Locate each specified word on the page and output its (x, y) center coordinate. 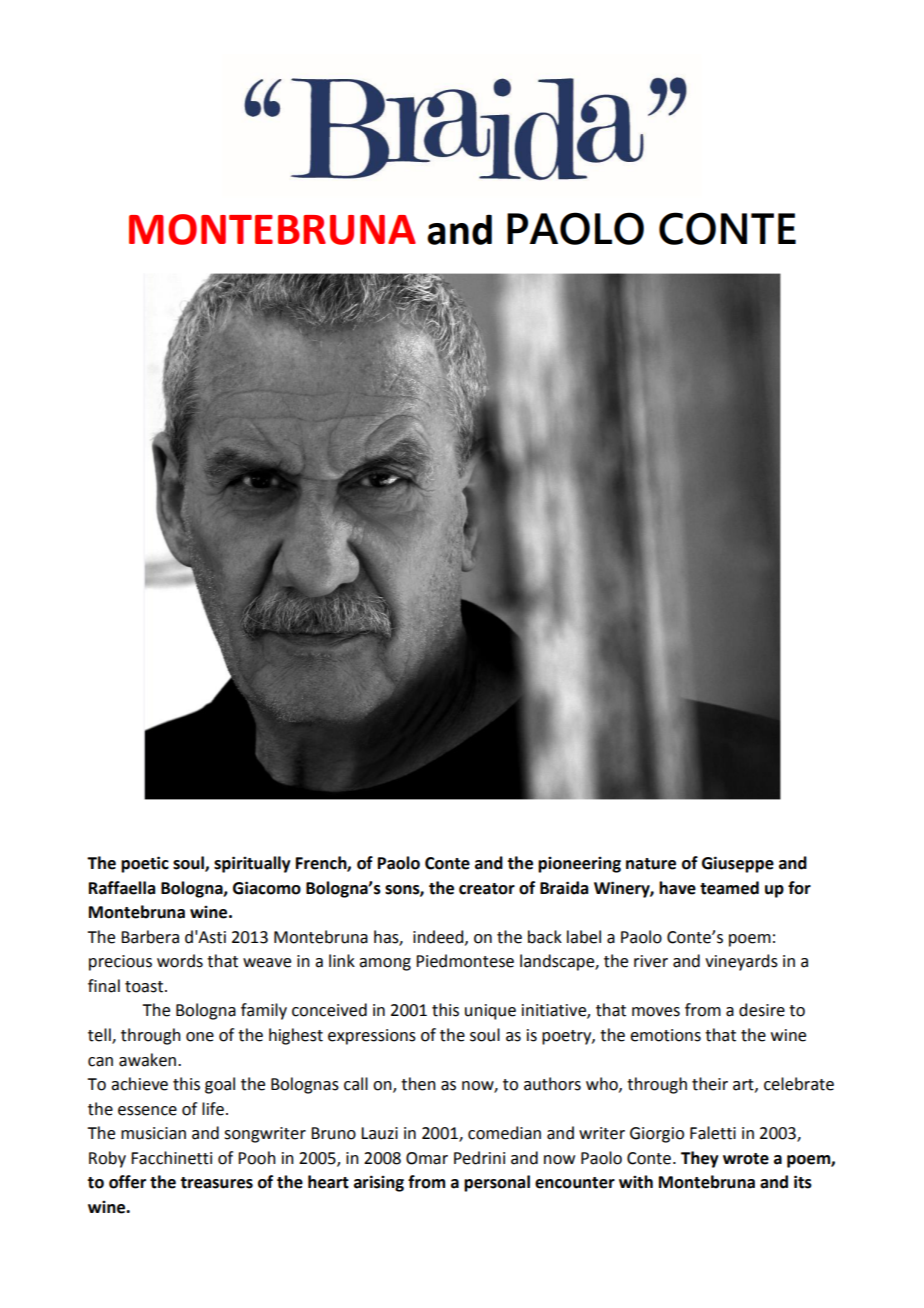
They (700, 1159)
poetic (145, 864)
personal (497, 1183)
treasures (216, 1183)
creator (487, 889)
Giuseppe (738, 864)
